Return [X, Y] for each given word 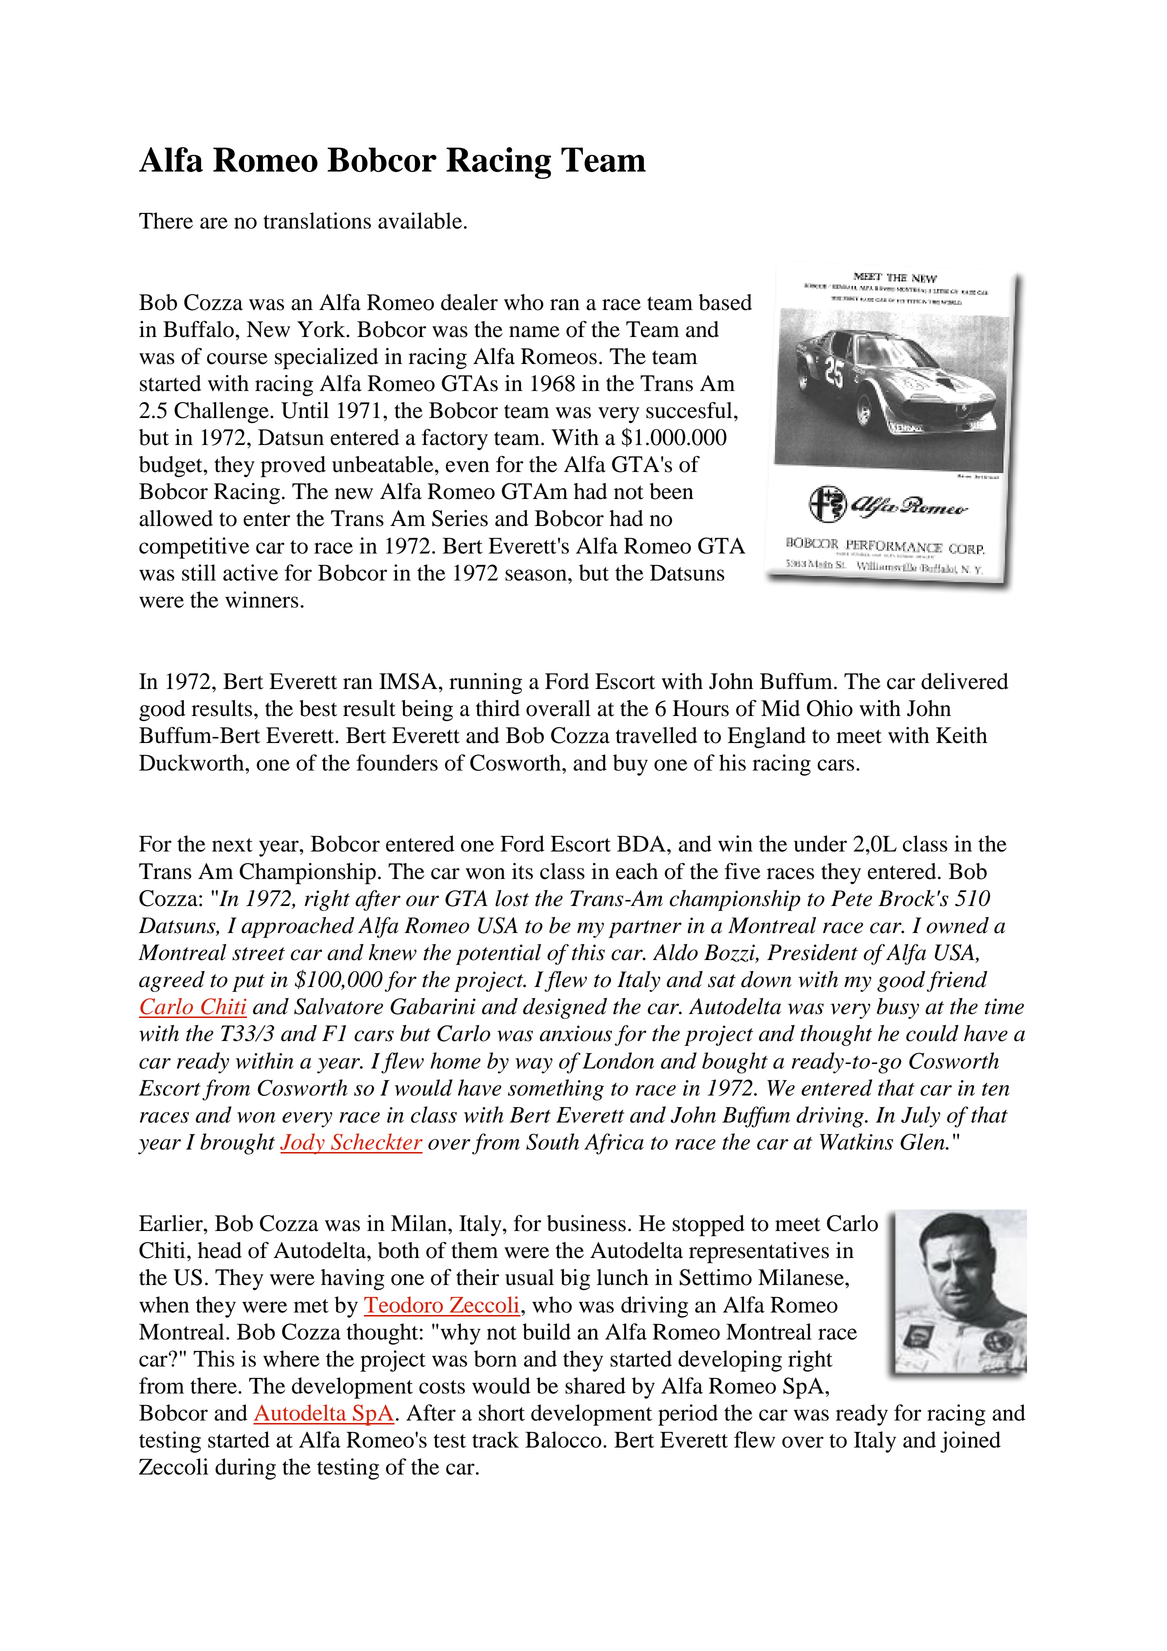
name [534, 332]
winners [263, 599]
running [485, 683]
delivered [964, 681]
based [725, 302]
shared [595, 1385]
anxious [576, 1033]
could [932, 1033]
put [248, 983]
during [245, 1469]
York [322, 329]
